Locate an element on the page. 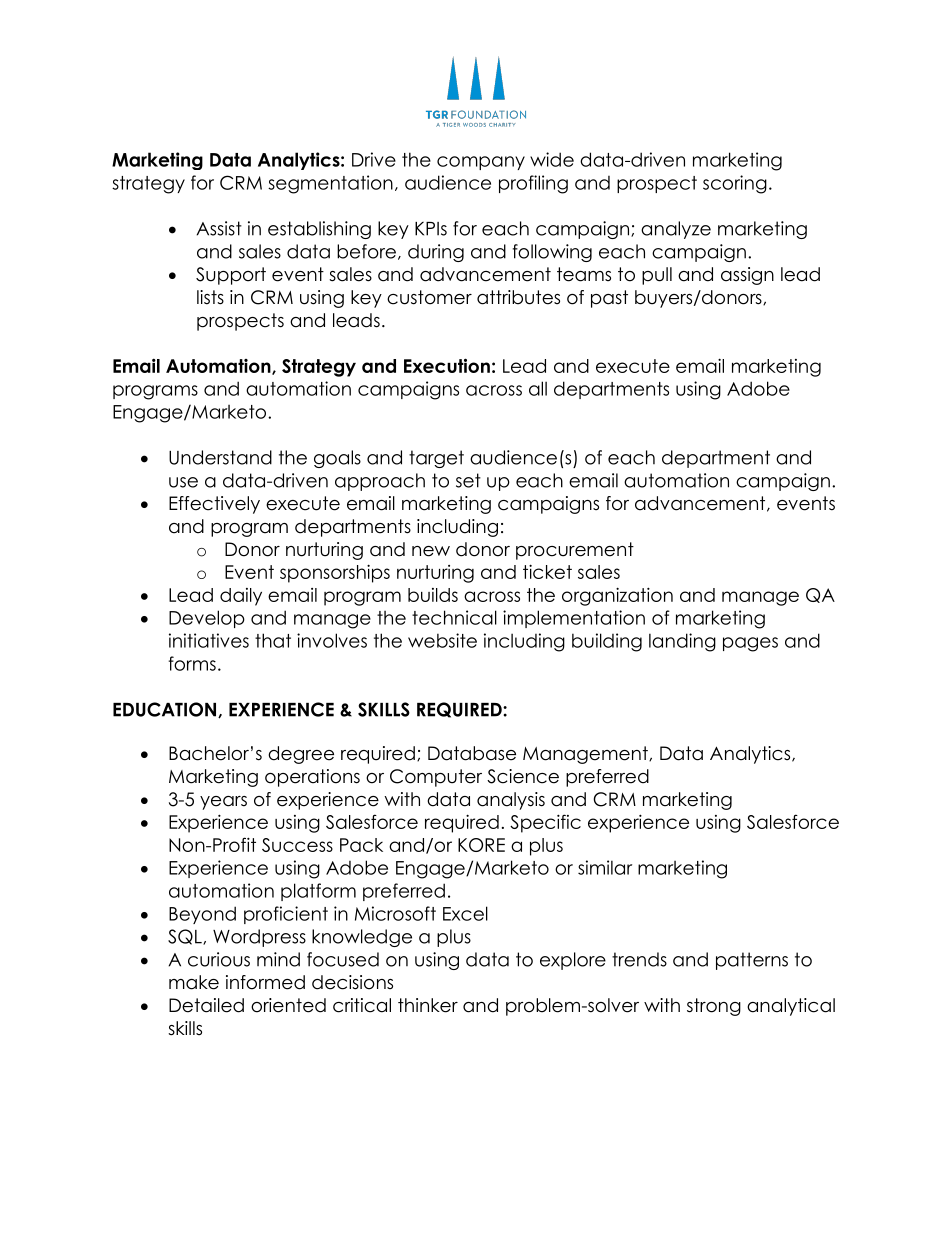 This page has height=1233, width=952. EDUCATION is located at coordinates (166, 710).
